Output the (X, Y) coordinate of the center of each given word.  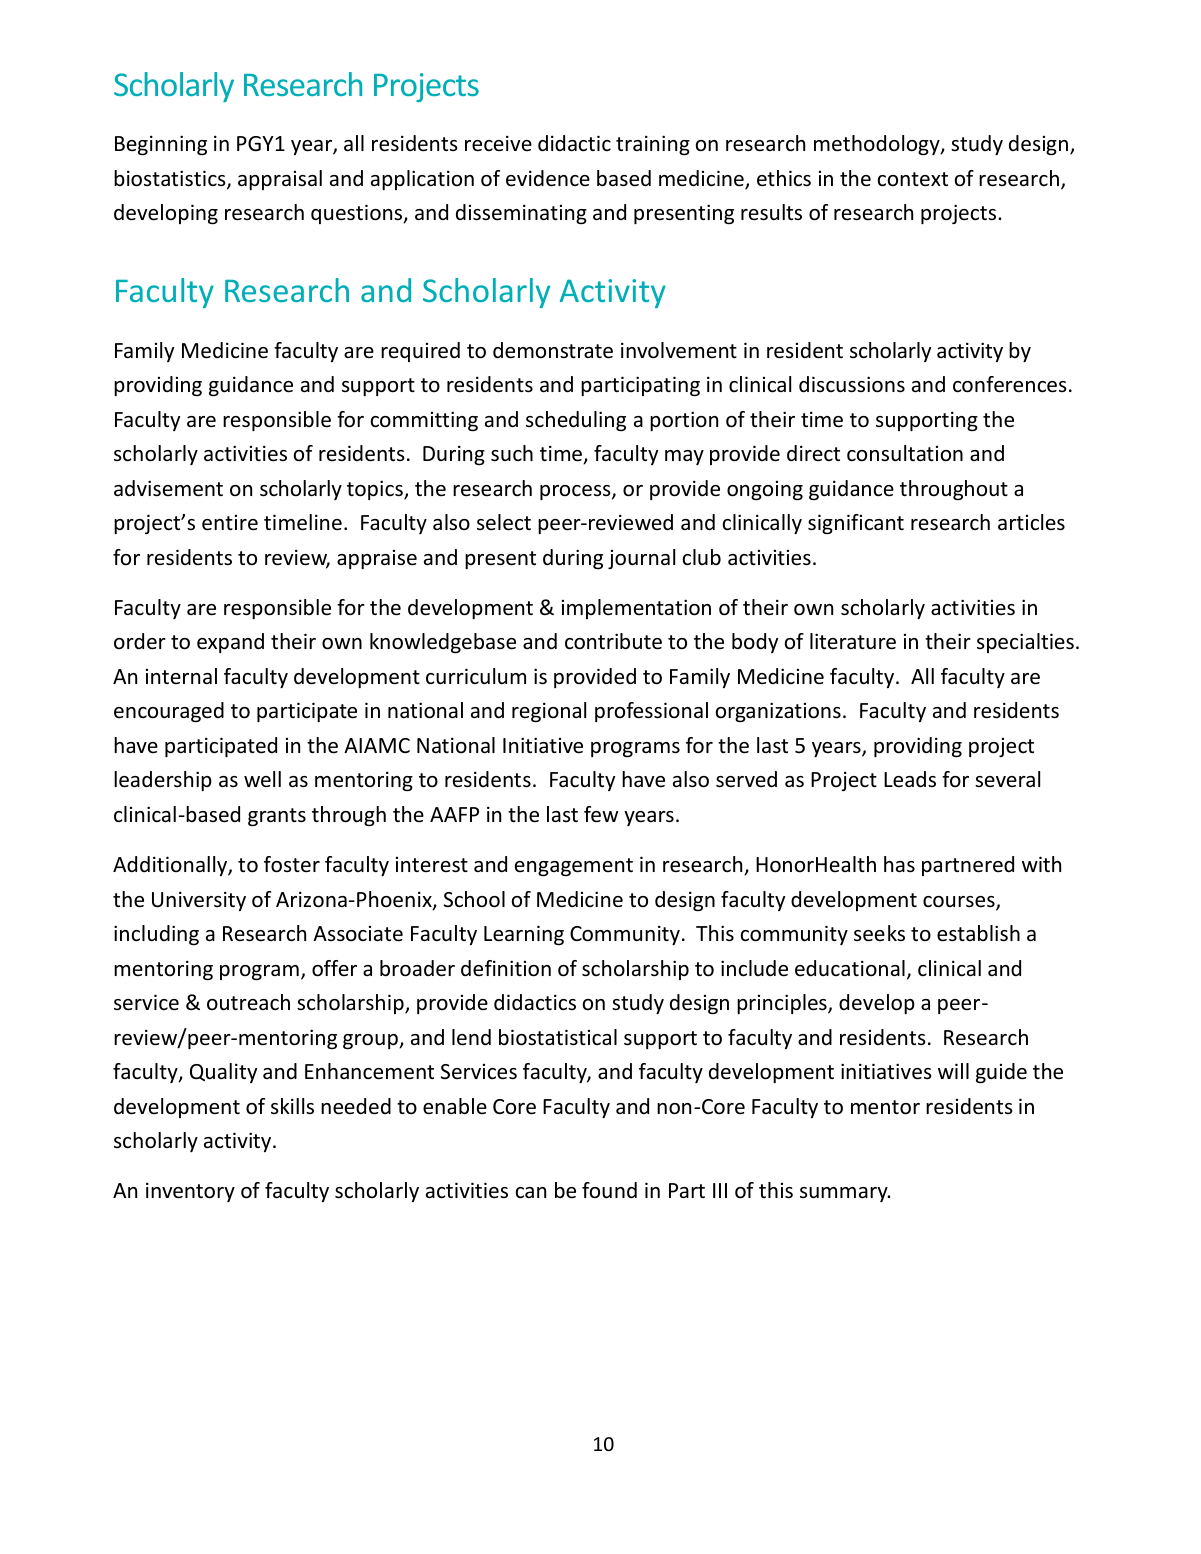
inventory (190, 1192)
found (609, 1190)
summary (845, 1194)
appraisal (280, 180)
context (913, 179)
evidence (548, 178)
